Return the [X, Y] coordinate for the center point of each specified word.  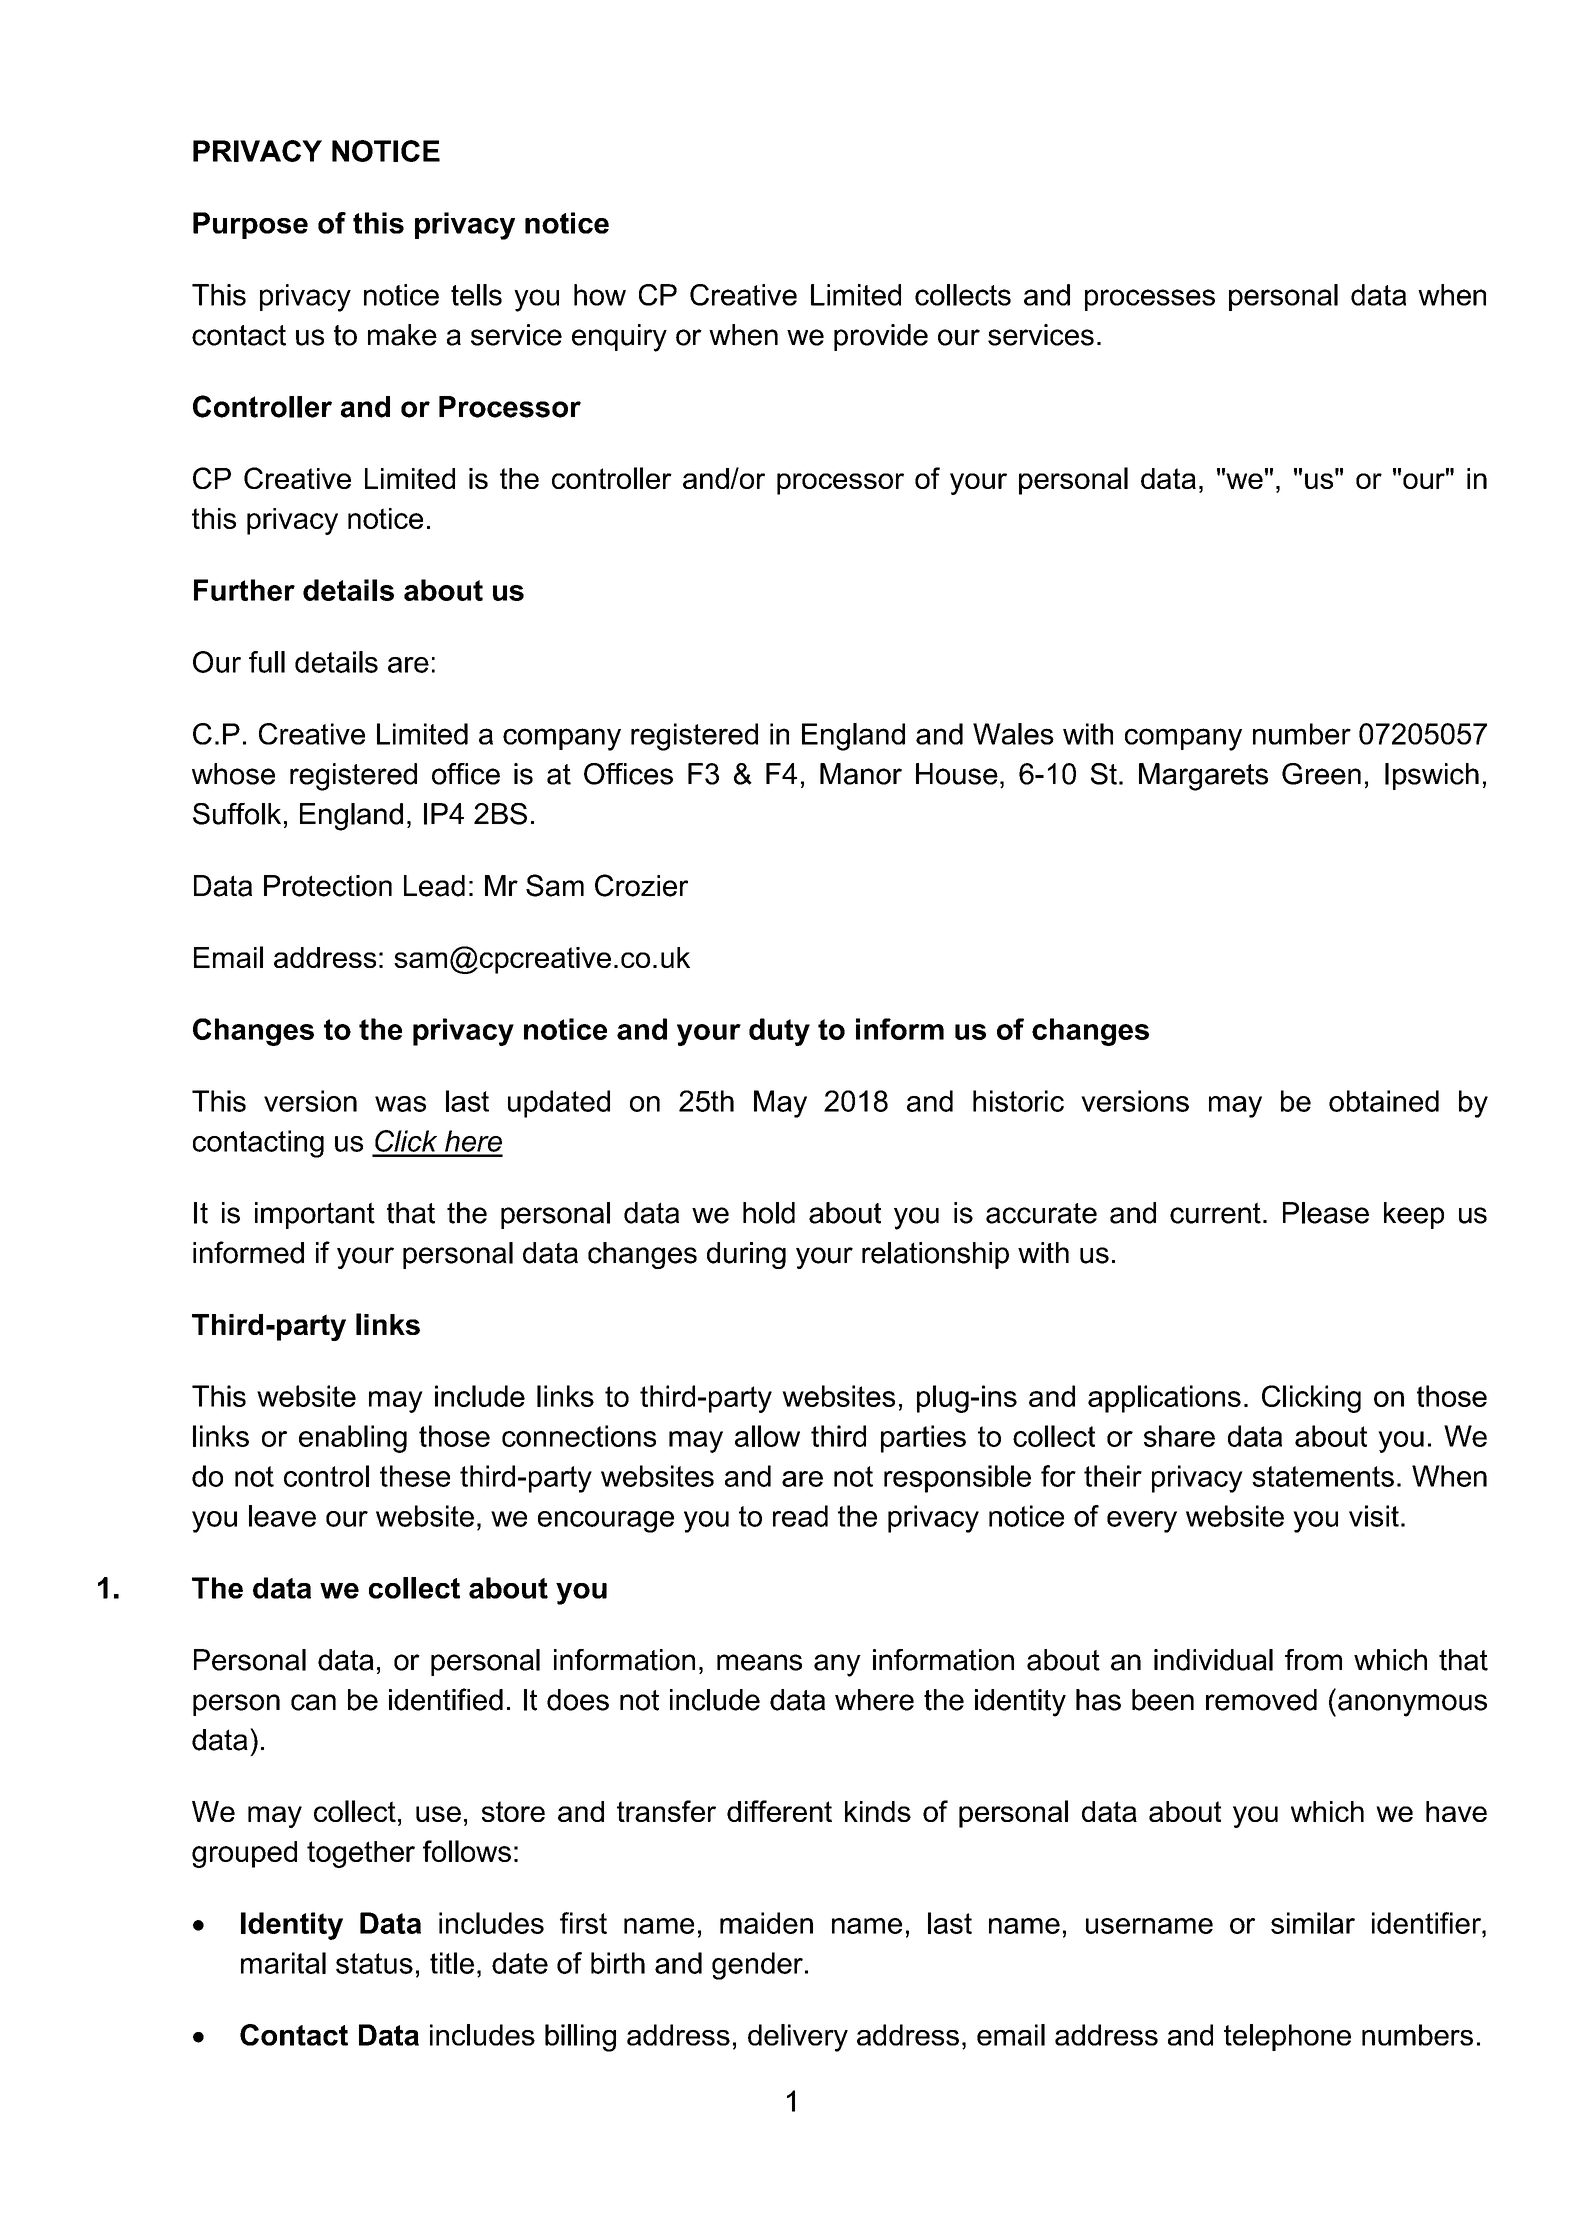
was [400, 1104]
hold [769, 1213]
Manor [861, 774]
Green [1321, 774]
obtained [1384, 1101]
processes [1150, 300]
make [402, 335]
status [374, 1963]
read [800, 1516]
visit [1374, 1516]
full [267, 662]
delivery [798, 2038]
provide [881, 337]
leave [282, 1516]
